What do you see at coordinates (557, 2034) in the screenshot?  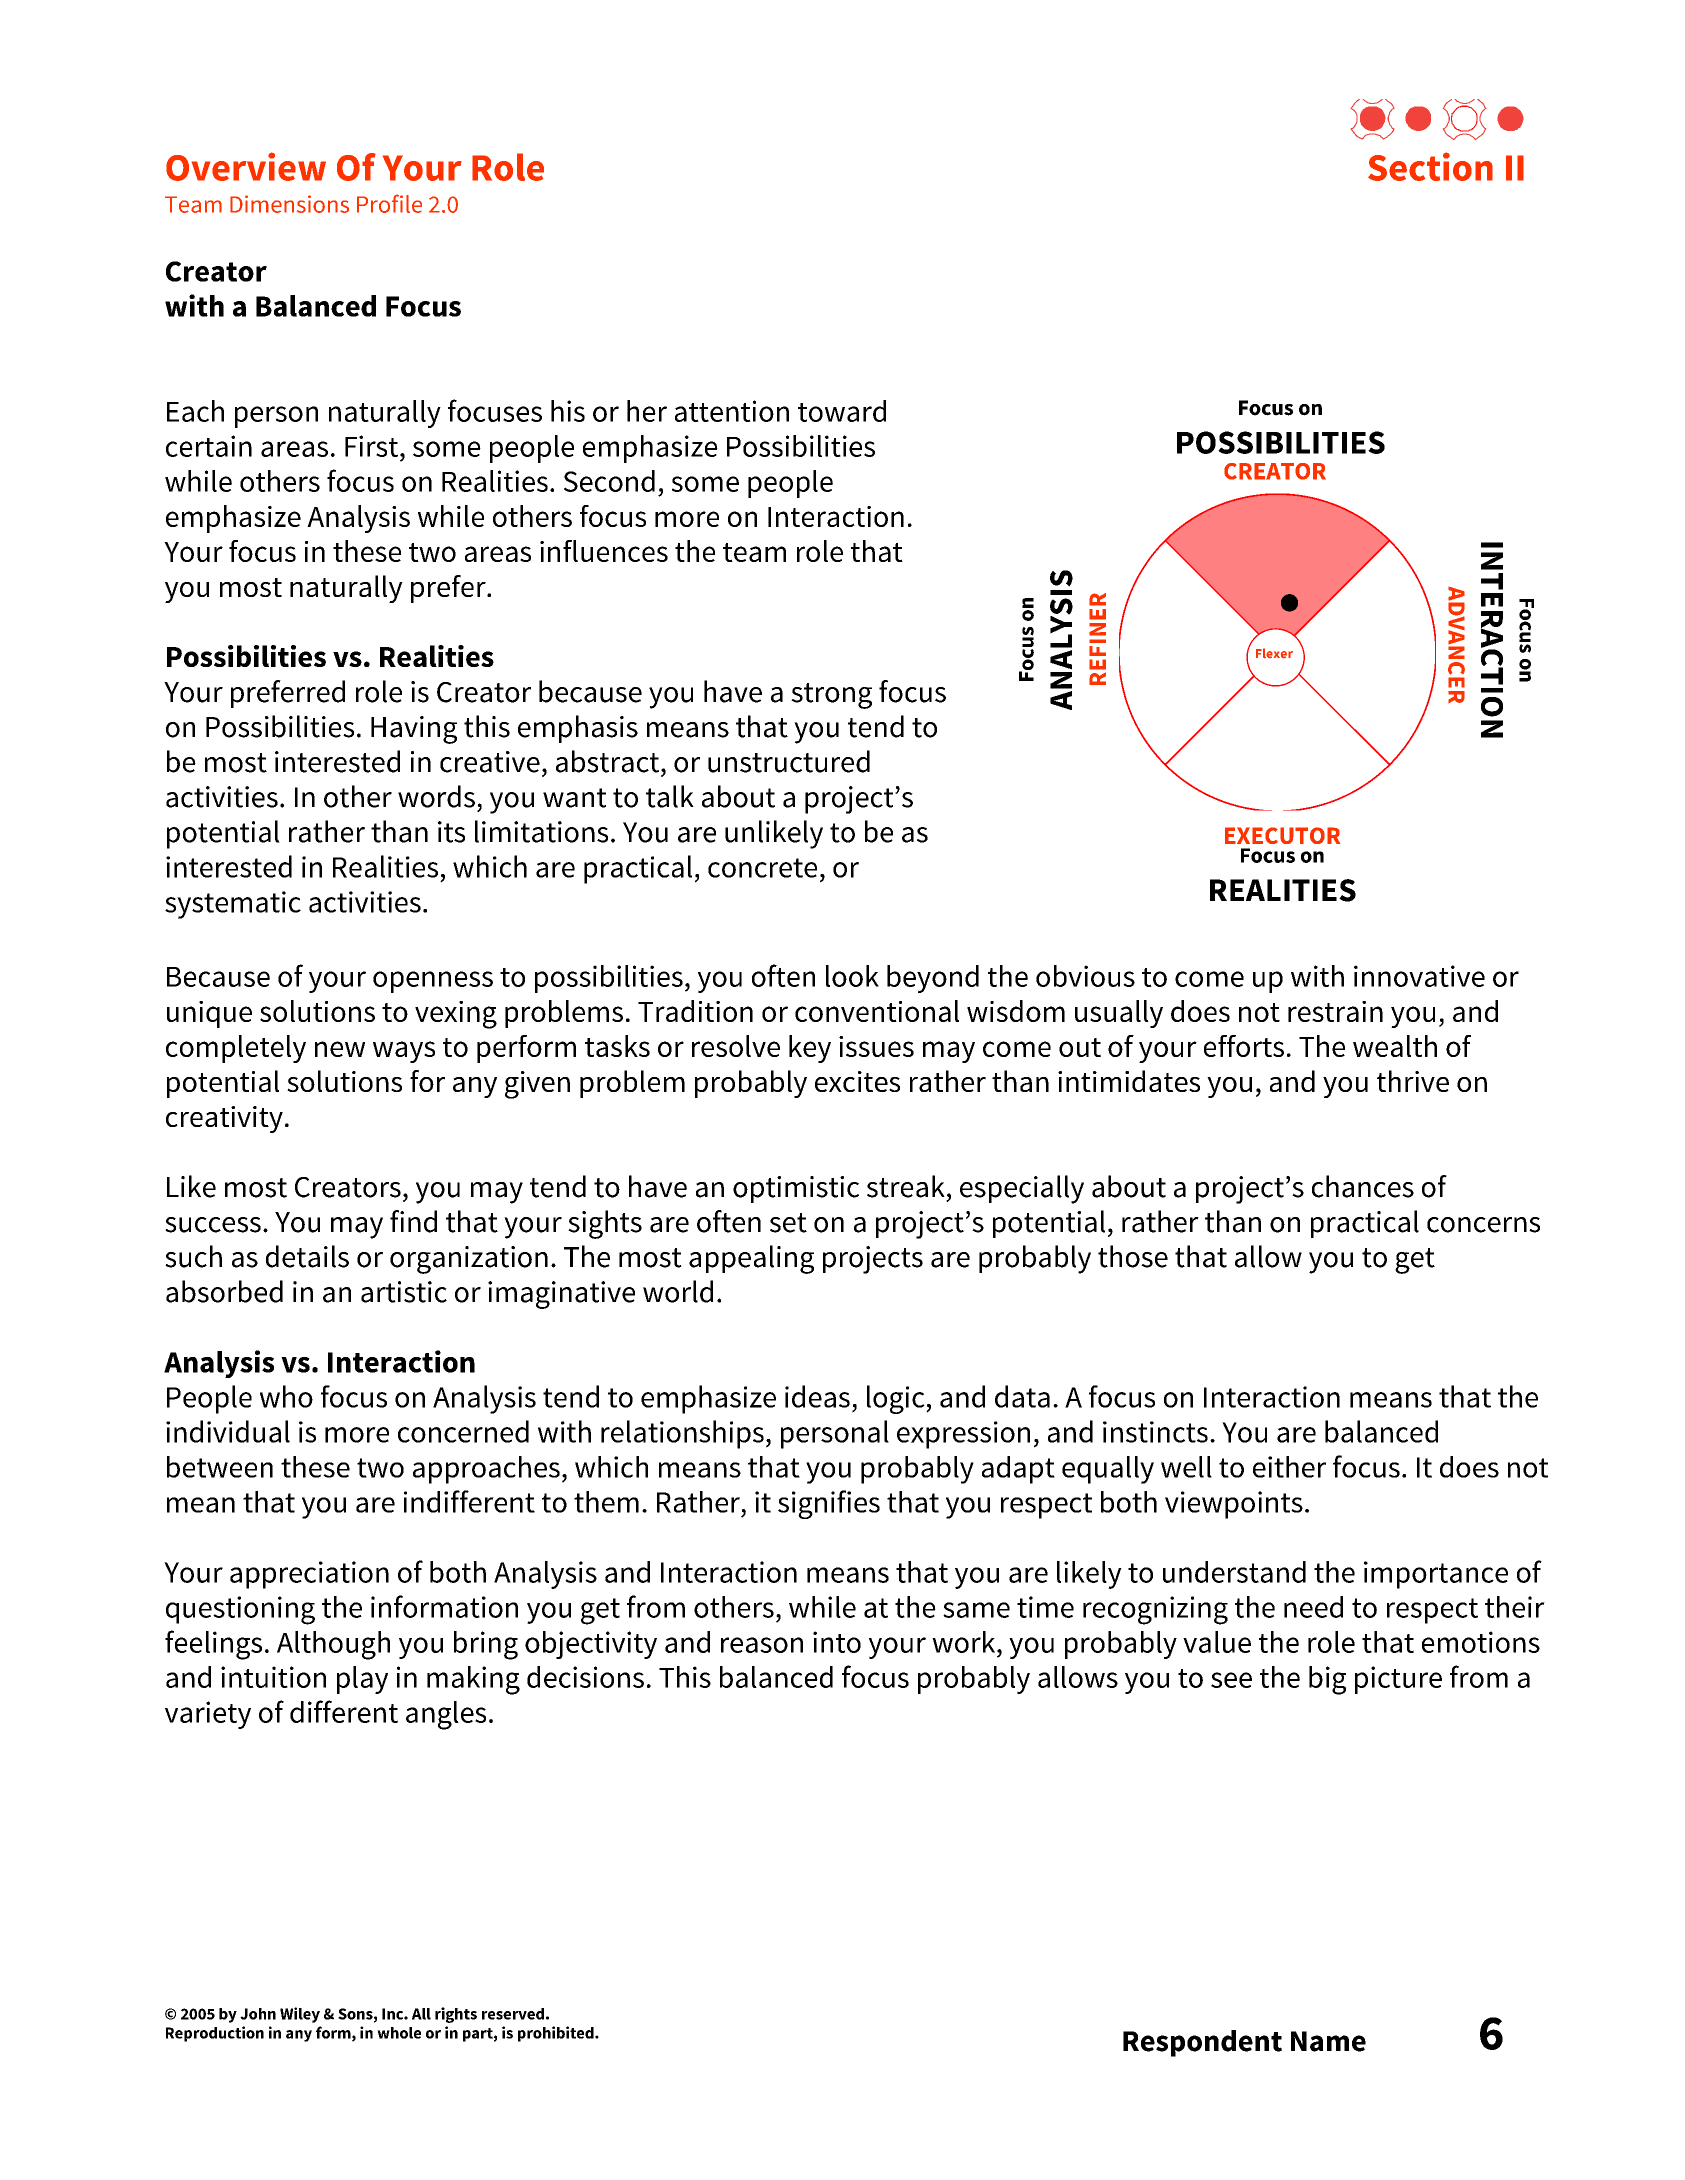 I see `prohibited` at bounding box center [557, 2034].
